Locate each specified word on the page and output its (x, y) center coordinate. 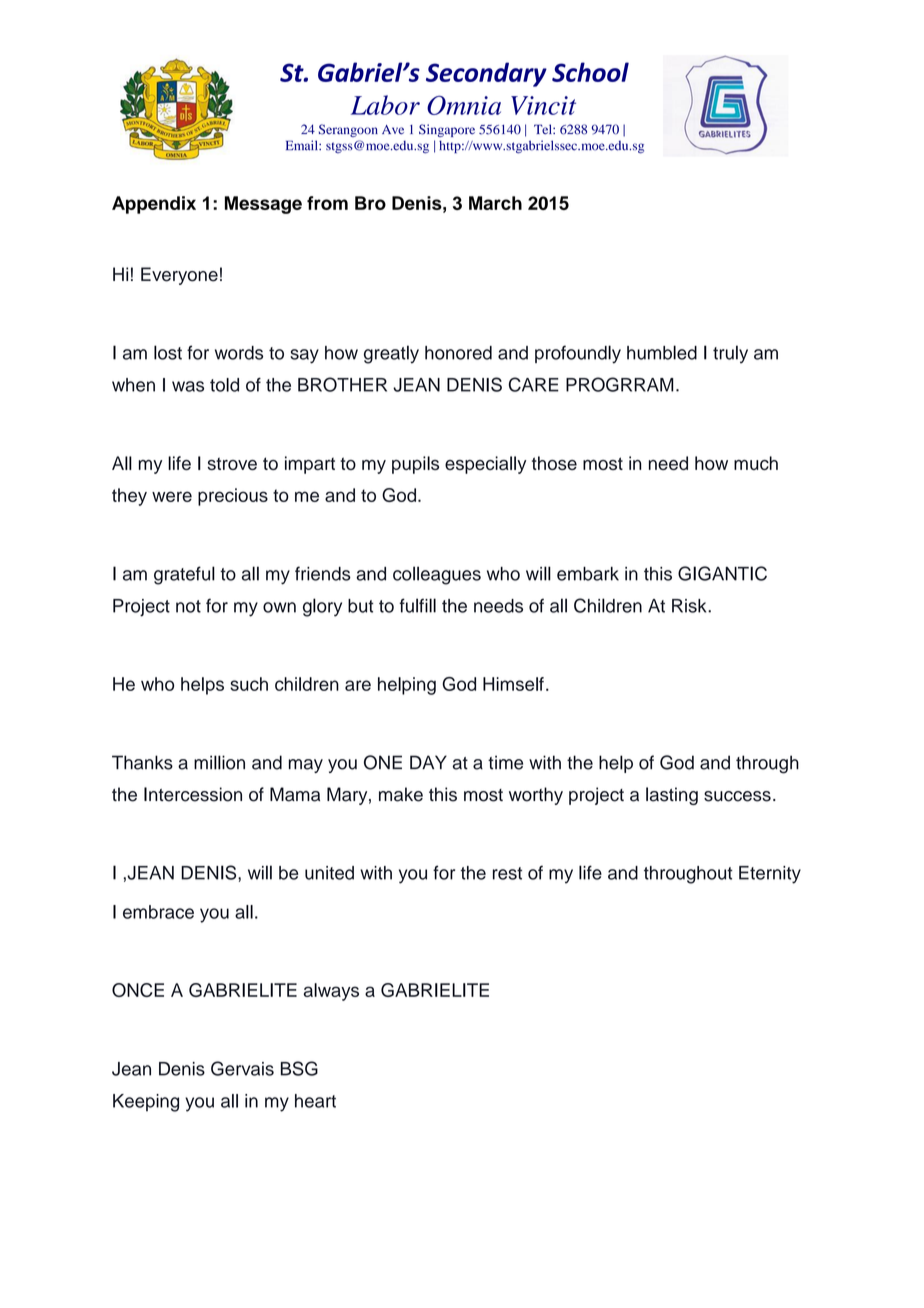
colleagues (437, 575)
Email (303, 145)
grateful (184, 575)
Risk (690, 606)
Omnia (464, 105)
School (590, 72)
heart (315, 1101)
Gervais (242, 1068)
